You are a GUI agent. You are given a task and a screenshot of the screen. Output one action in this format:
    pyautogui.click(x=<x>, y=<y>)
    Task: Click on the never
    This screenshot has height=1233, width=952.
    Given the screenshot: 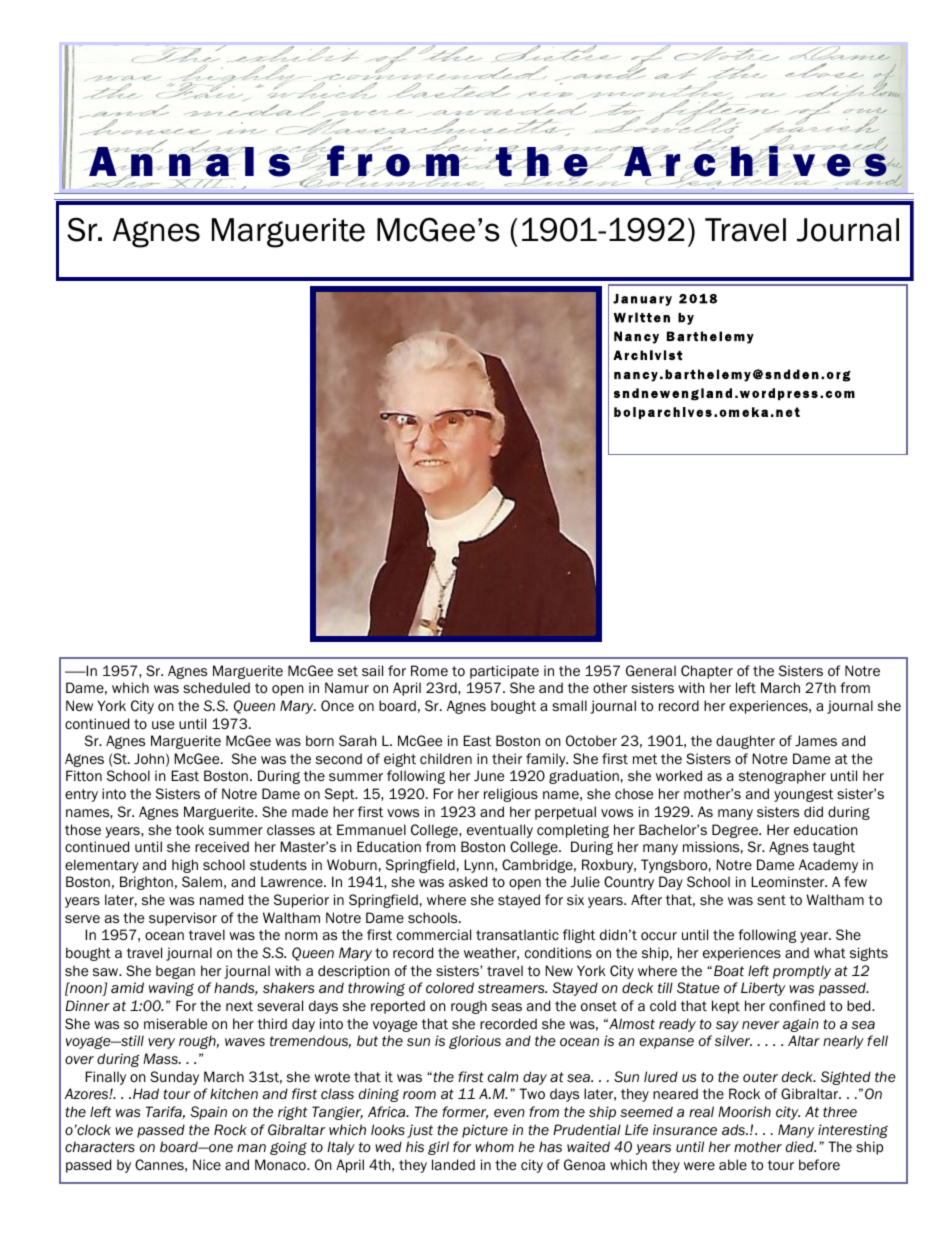 What is the action you would take?
    pyautogui.click(x=760, y=1025)
